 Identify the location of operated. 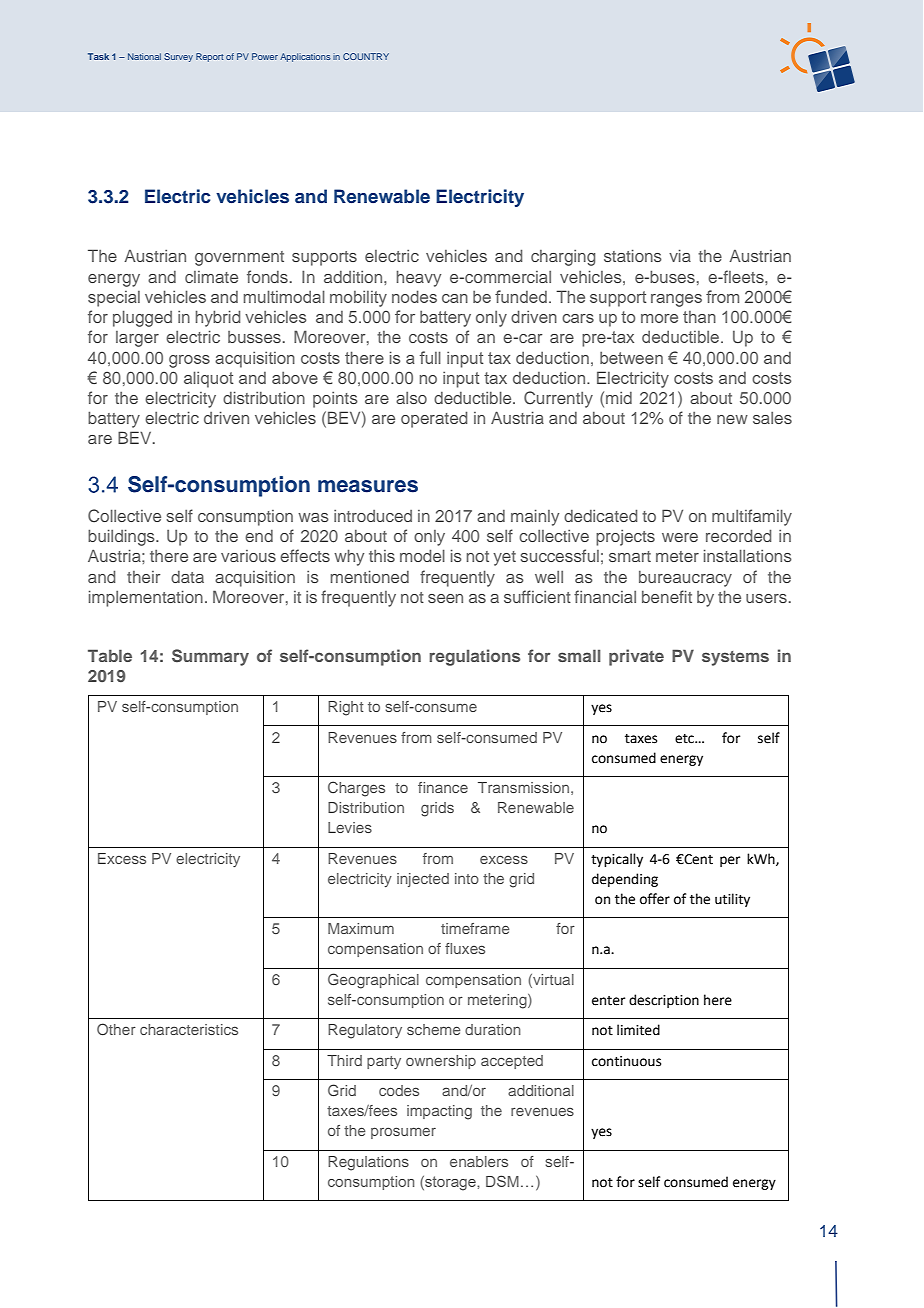
(434, 419).
